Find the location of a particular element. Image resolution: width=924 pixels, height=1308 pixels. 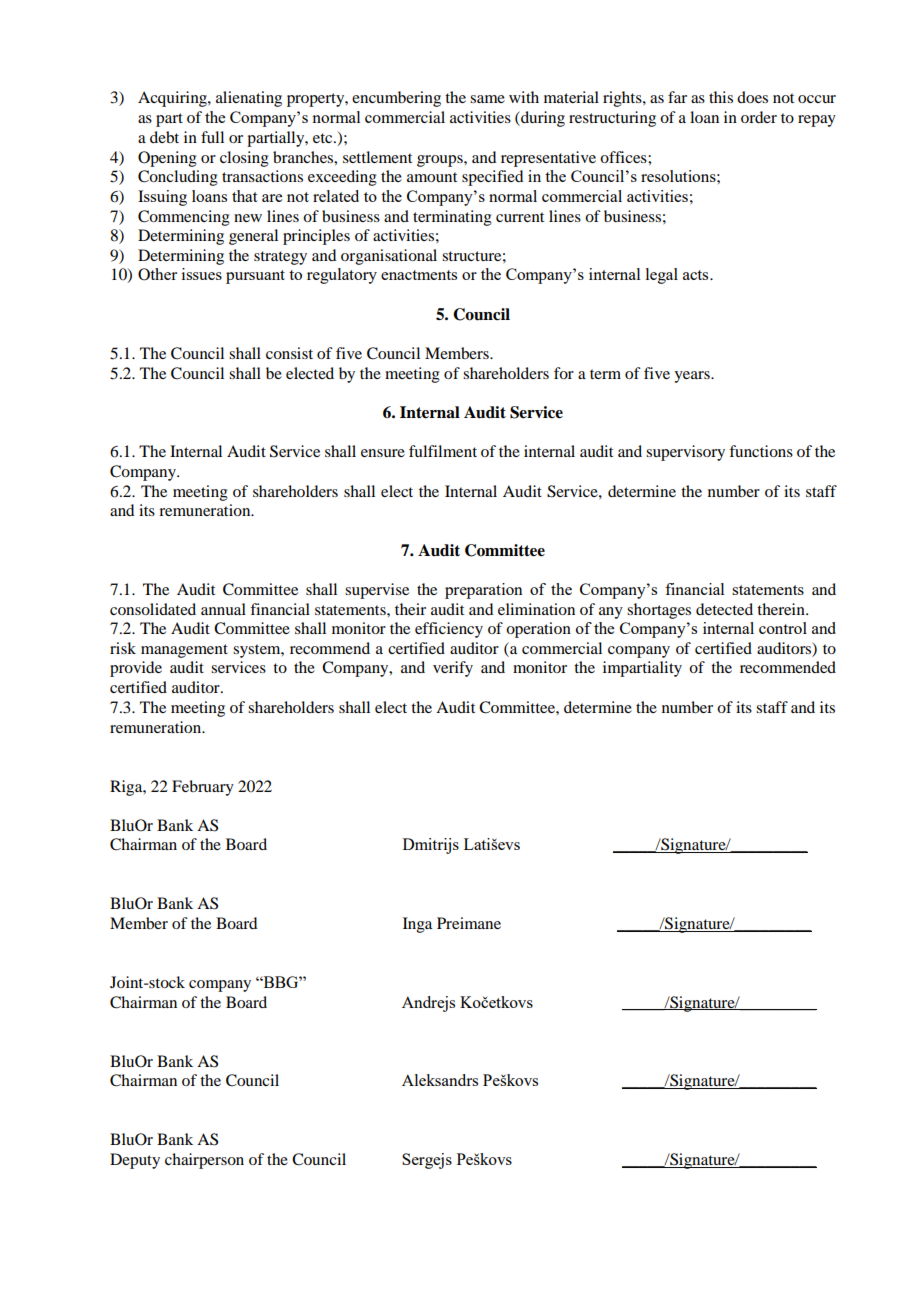

Inga is located at coordinates (417, 925).
